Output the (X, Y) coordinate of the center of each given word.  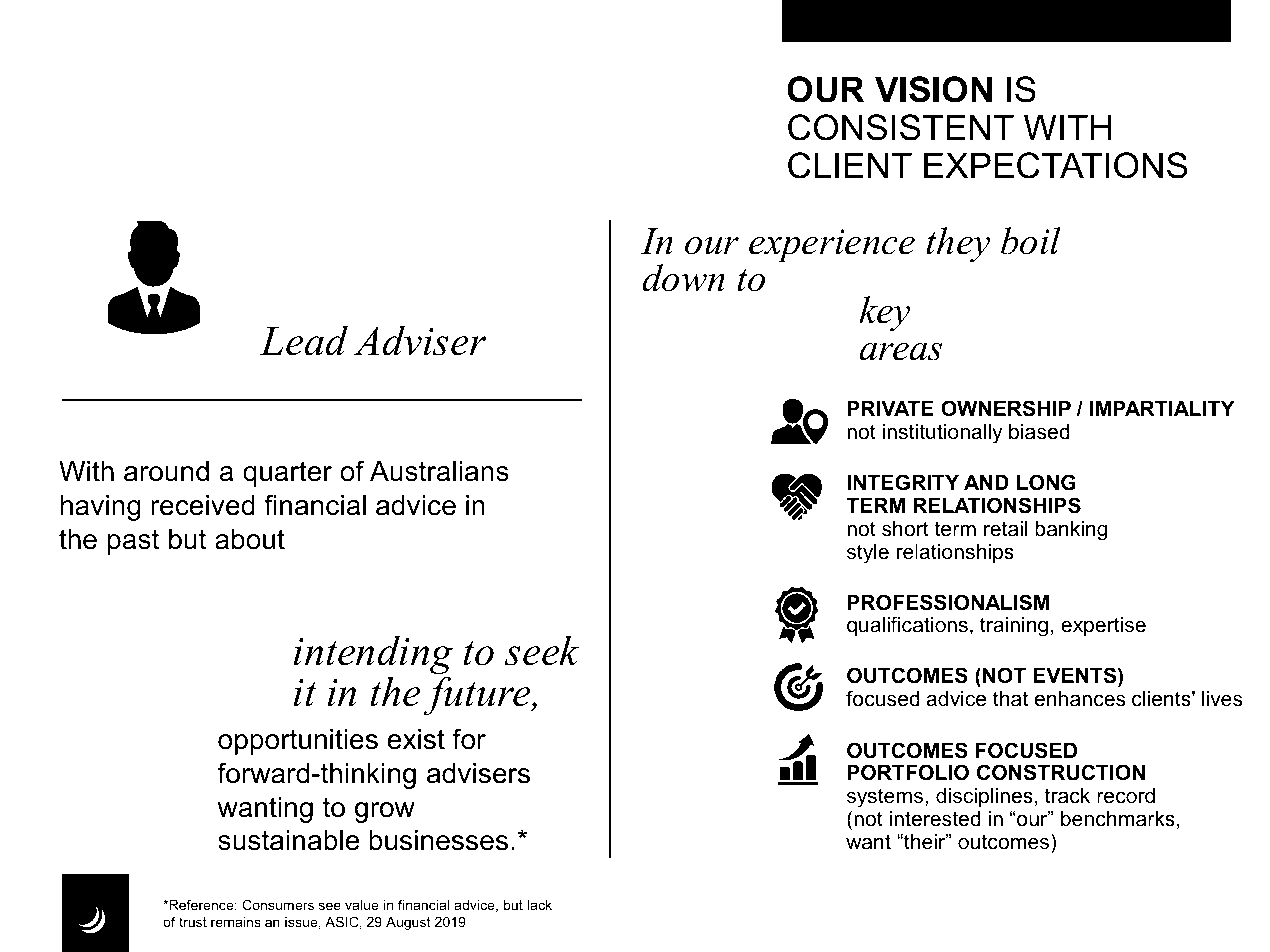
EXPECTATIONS (1056, 165)
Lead (304, 340)
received (203, 505)
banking (1071, 531)
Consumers (278, 904)
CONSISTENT (901, 127)
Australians (439, 471)
